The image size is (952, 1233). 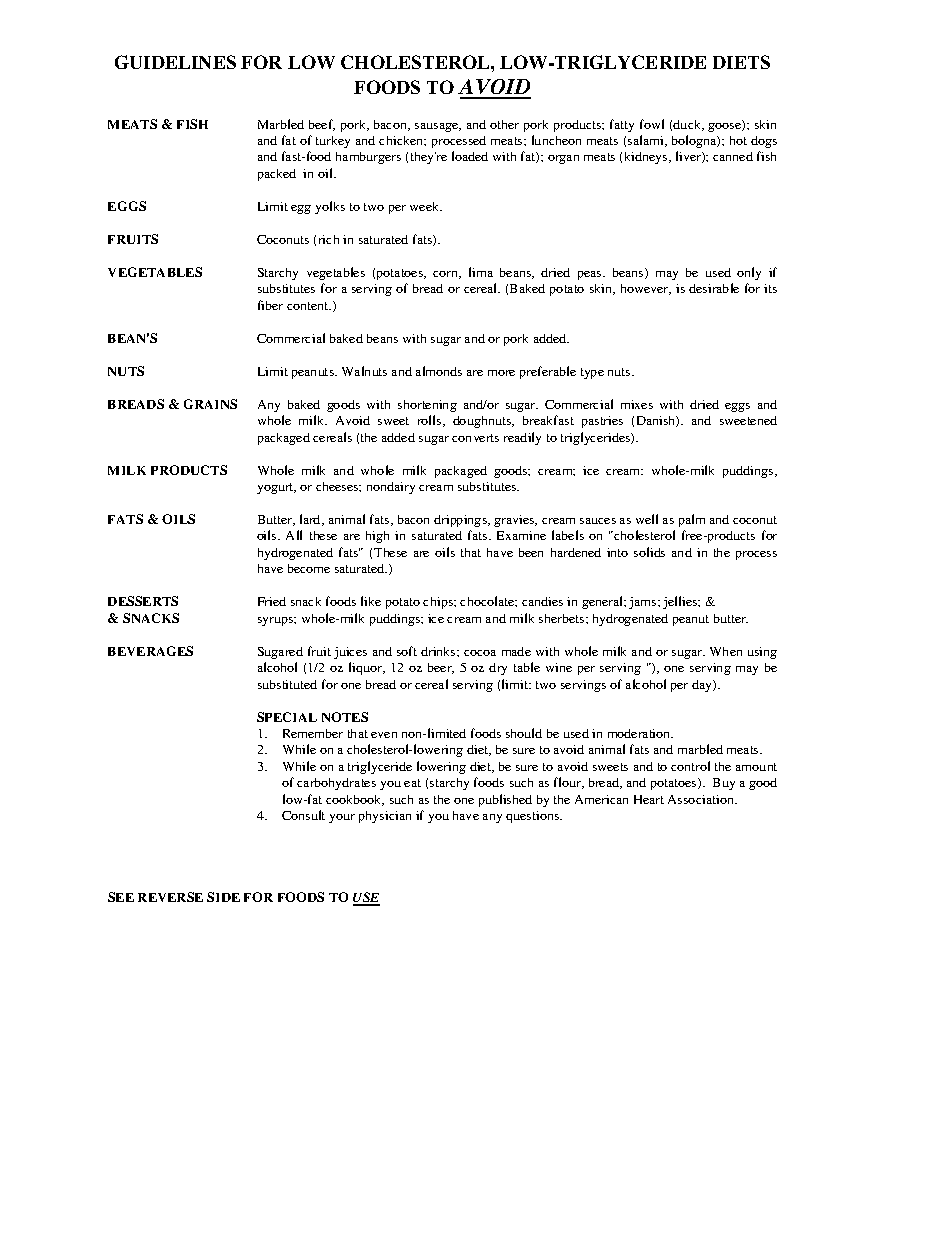 I want to click on GUIDELINES, so click(x=175, y=62).
